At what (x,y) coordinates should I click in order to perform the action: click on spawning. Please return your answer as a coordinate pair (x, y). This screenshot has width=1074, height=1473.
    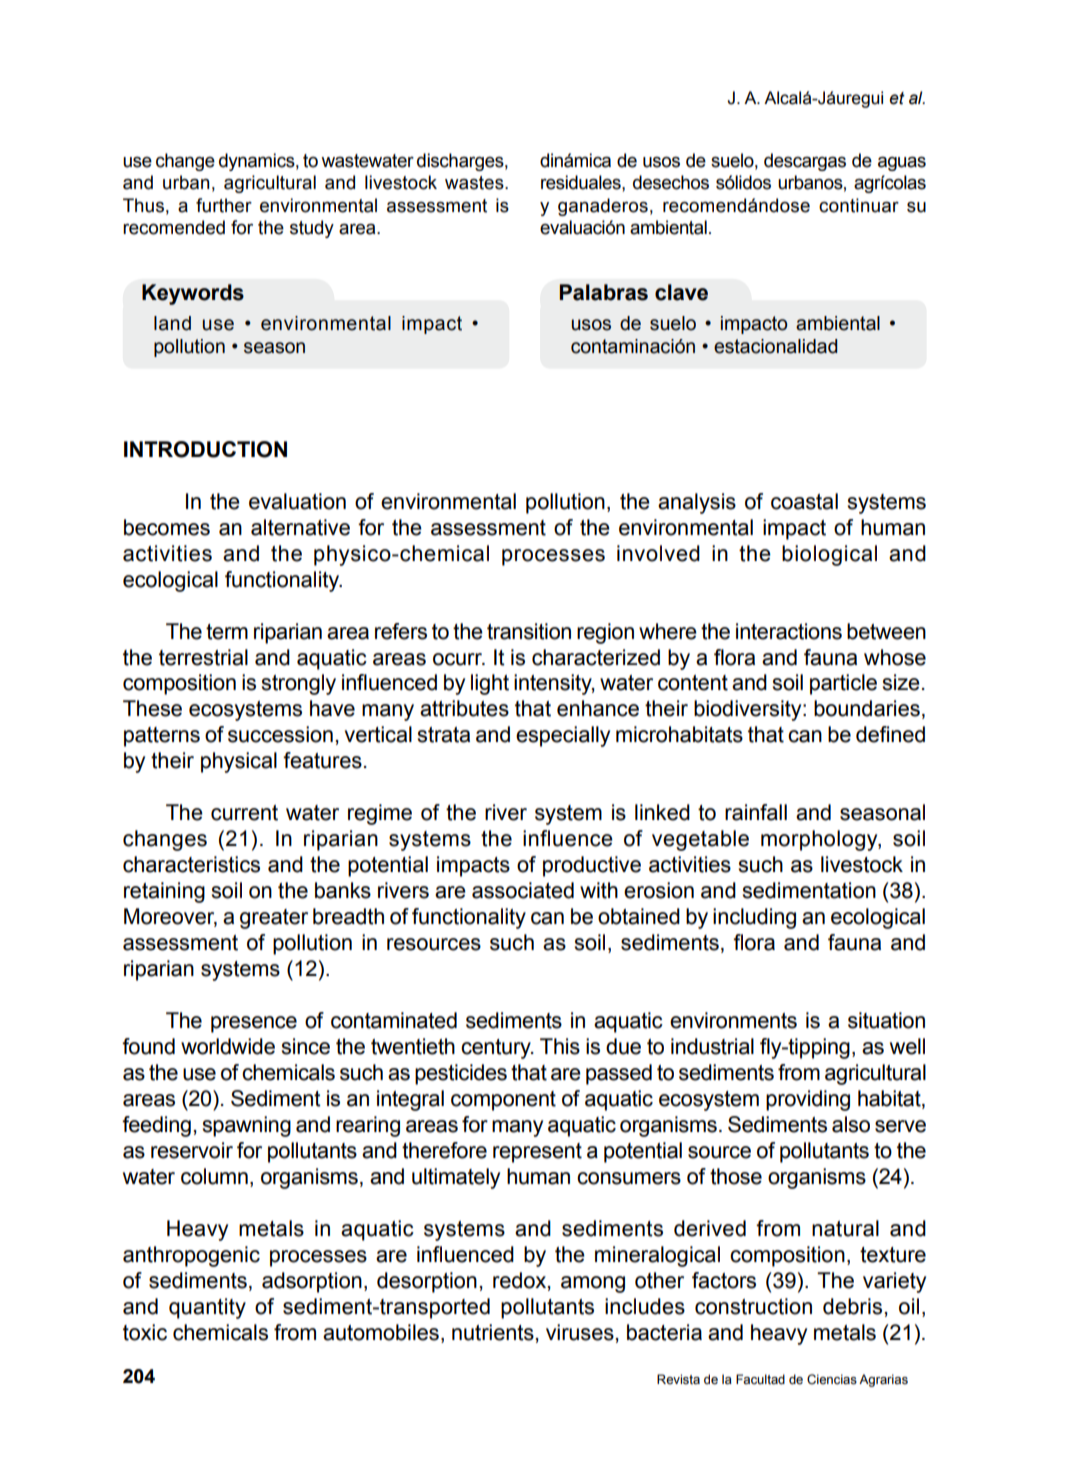
    Looking at the image, I should click on (246, 1126).
